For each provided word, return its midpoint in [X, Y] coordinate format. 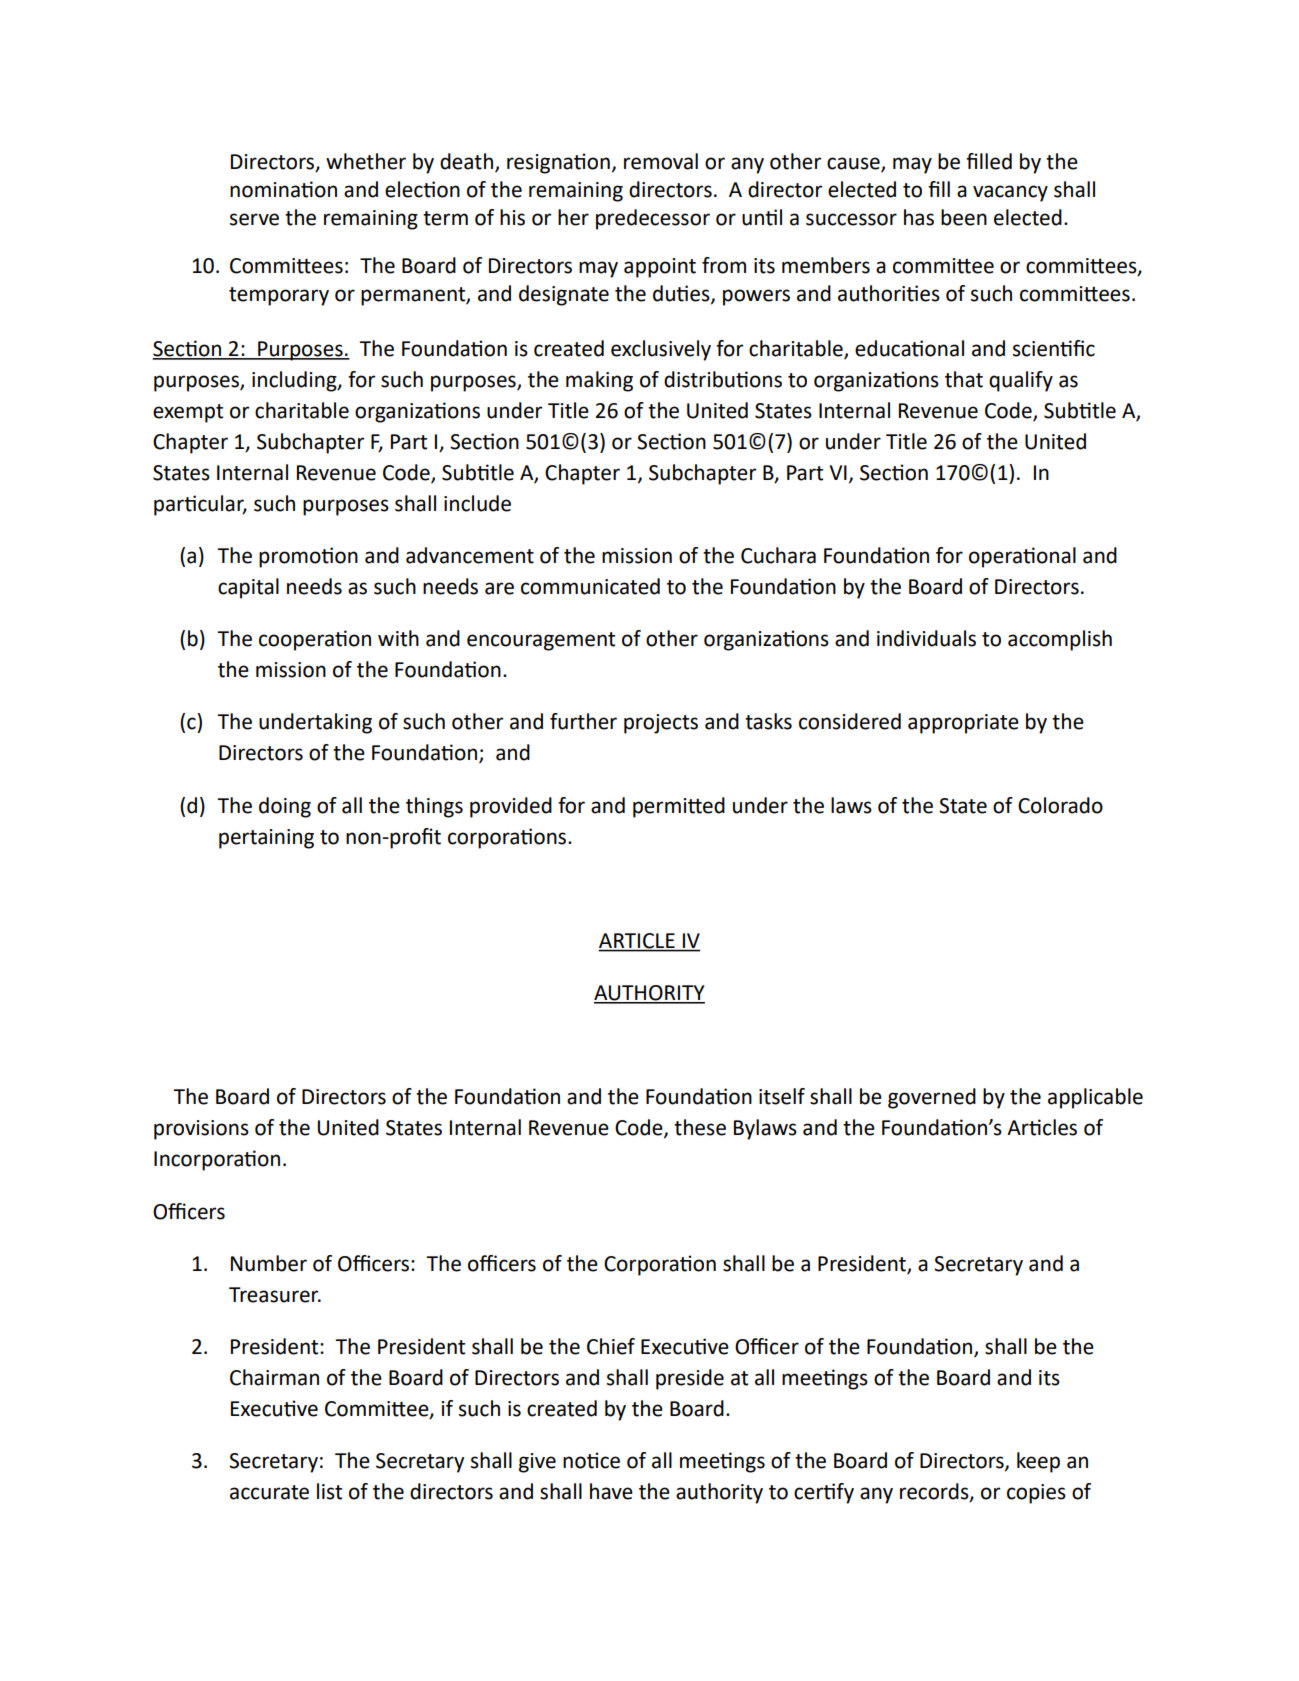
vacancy [1010, 193]
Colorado [1060, 805]
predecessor [653, 219]
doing [285, 807]
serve [254, 219]
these [700, 1127]
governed [932, 1098]
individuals [926, 638]
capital [248, 588]
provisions [201, 1130]
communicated [590, 586]
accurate [269, 1492]
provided [511, 807]
